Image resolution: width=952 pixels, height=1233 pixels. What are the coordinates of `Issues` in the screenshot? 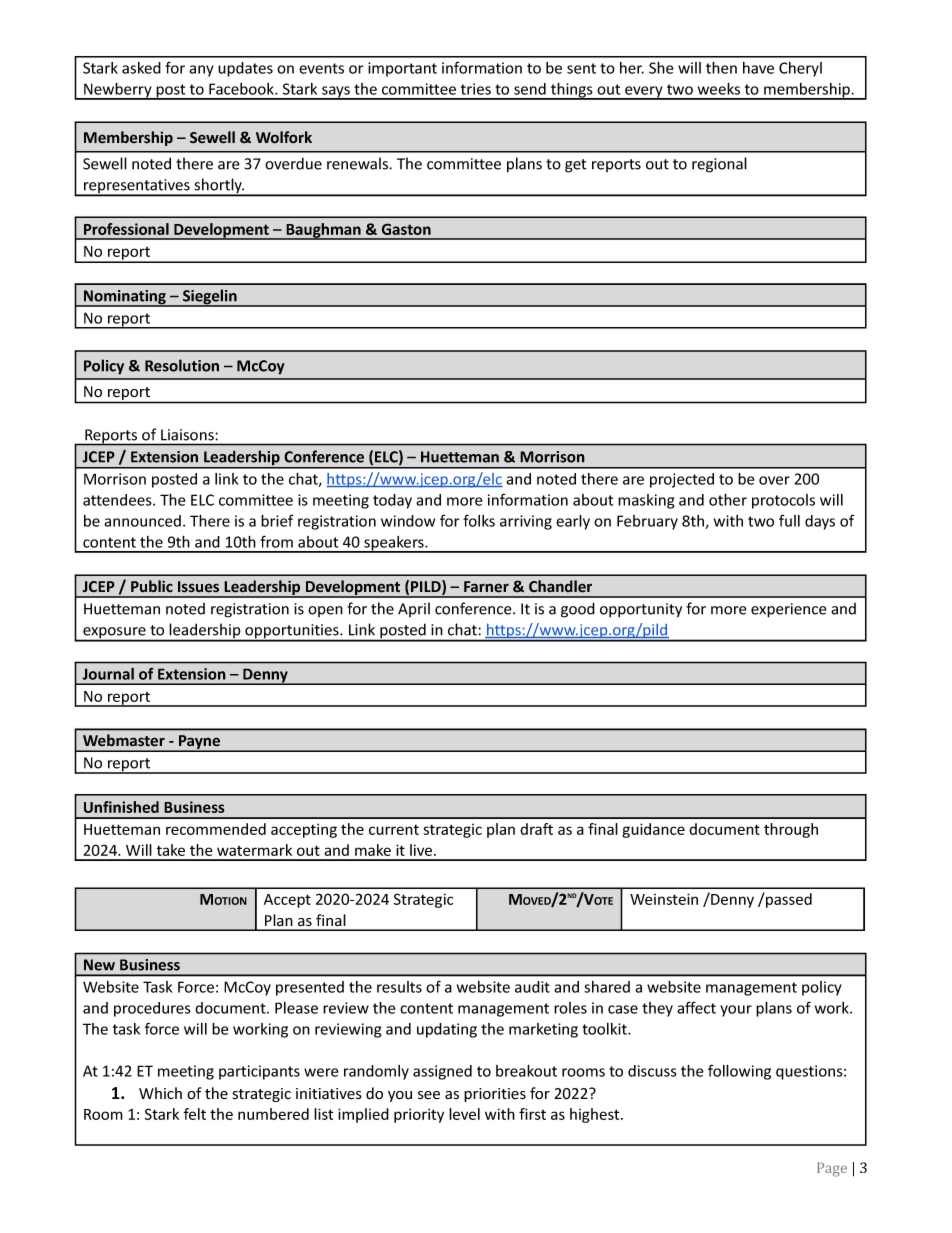 It's located at (198, 587).
